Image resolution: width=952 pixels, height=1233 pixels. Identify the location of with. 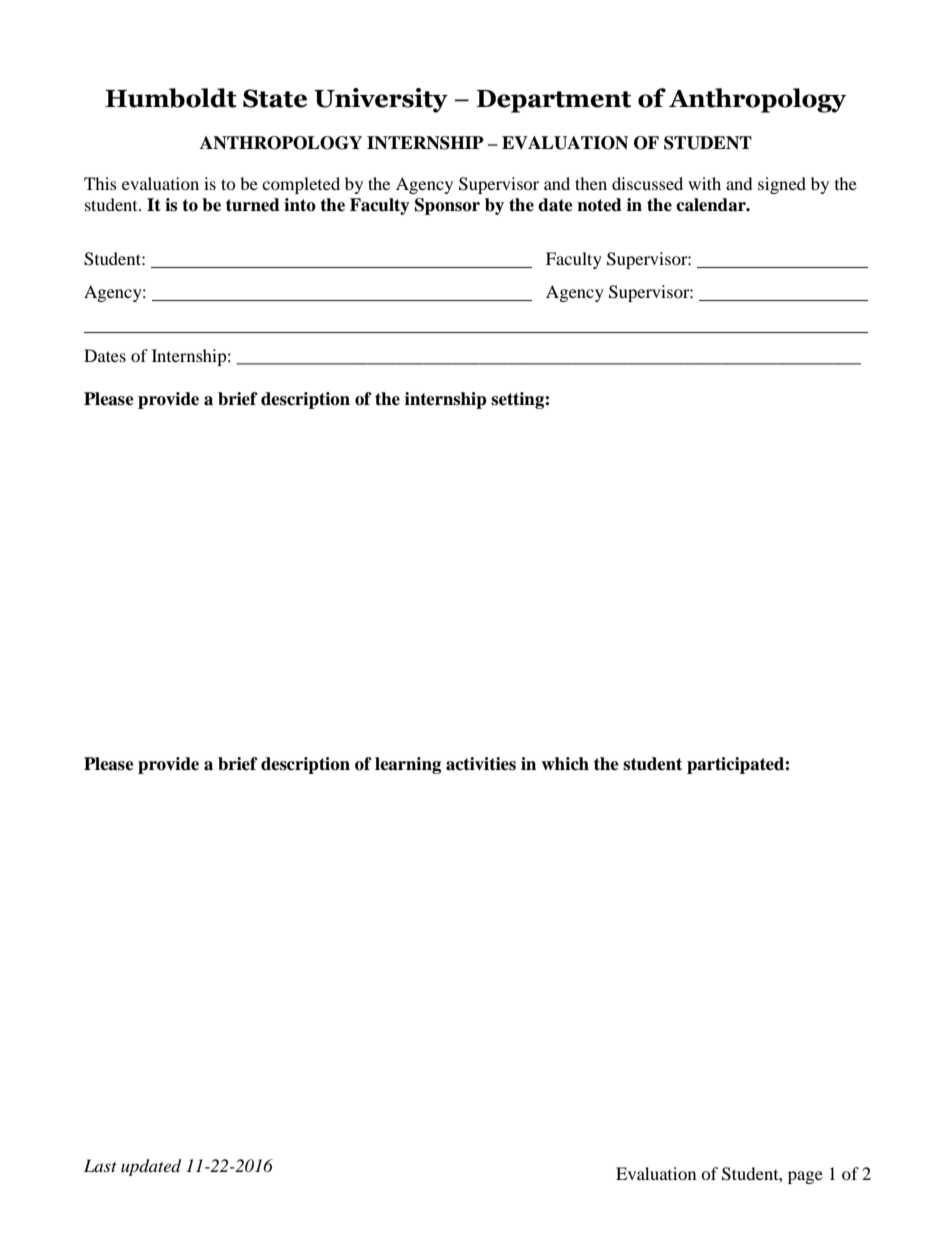
(704, 183).
